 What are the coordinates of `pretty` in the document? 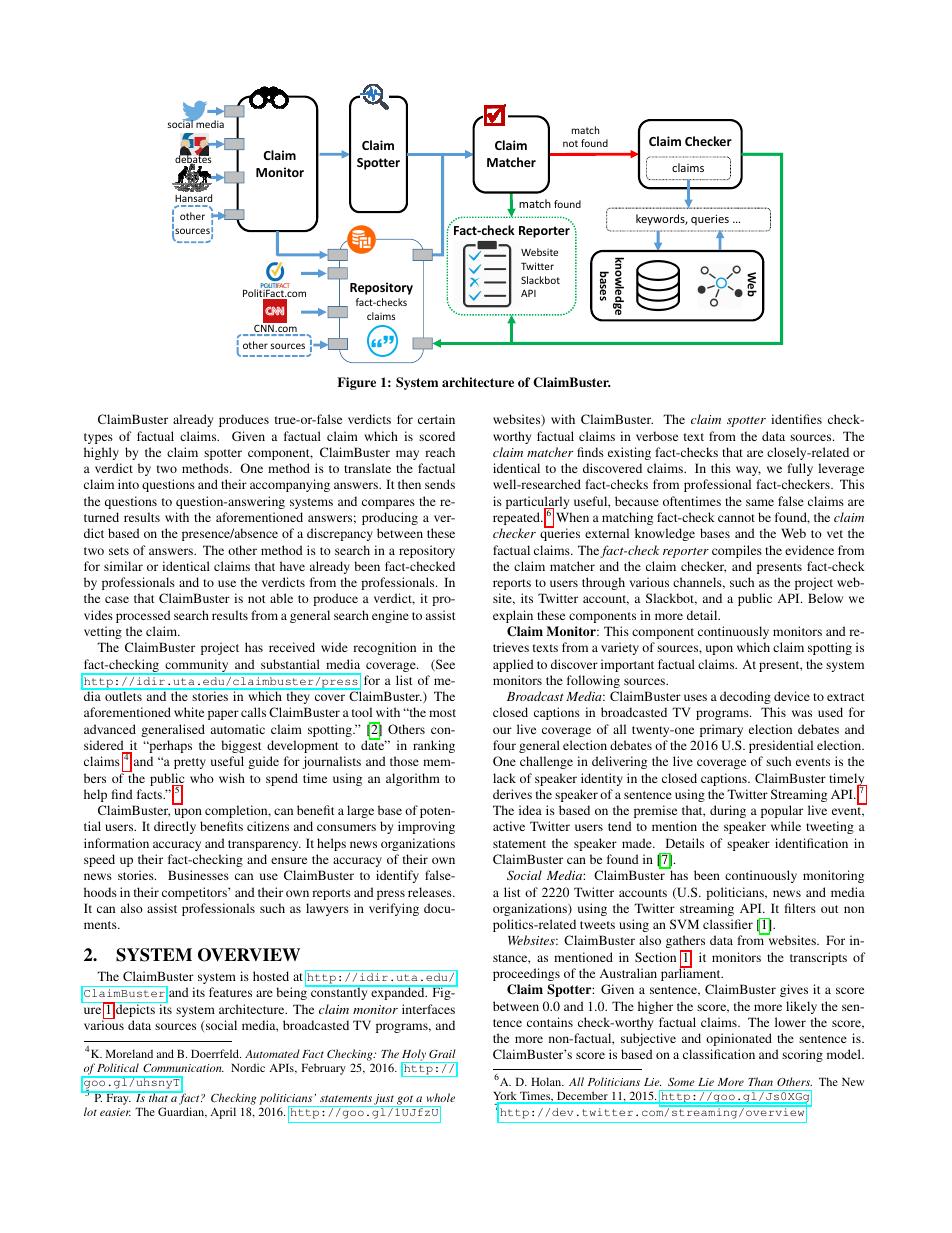 It's located at (190, 763).
